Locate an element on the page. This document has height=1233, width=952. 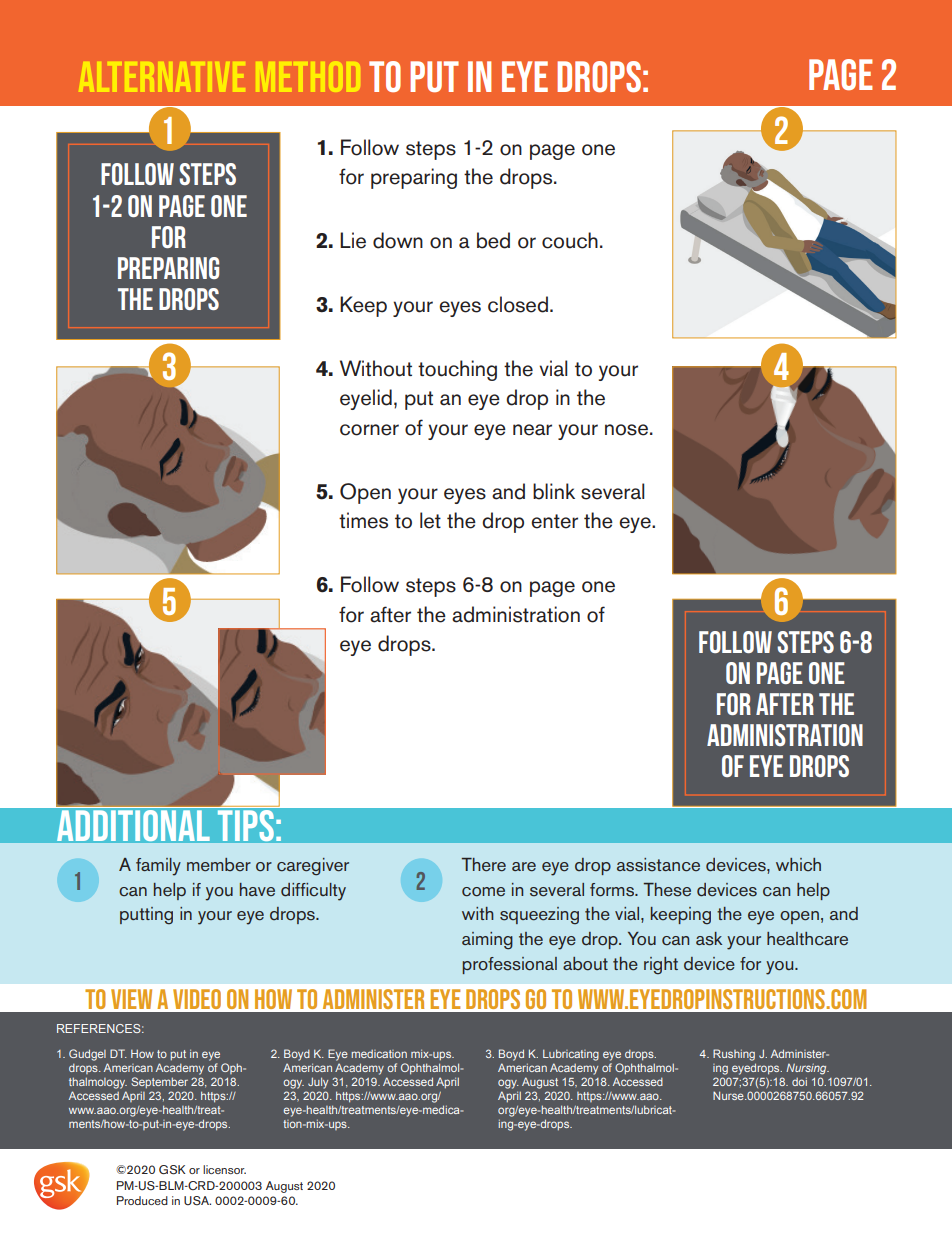
enter is located at coordinates (554, 521).
